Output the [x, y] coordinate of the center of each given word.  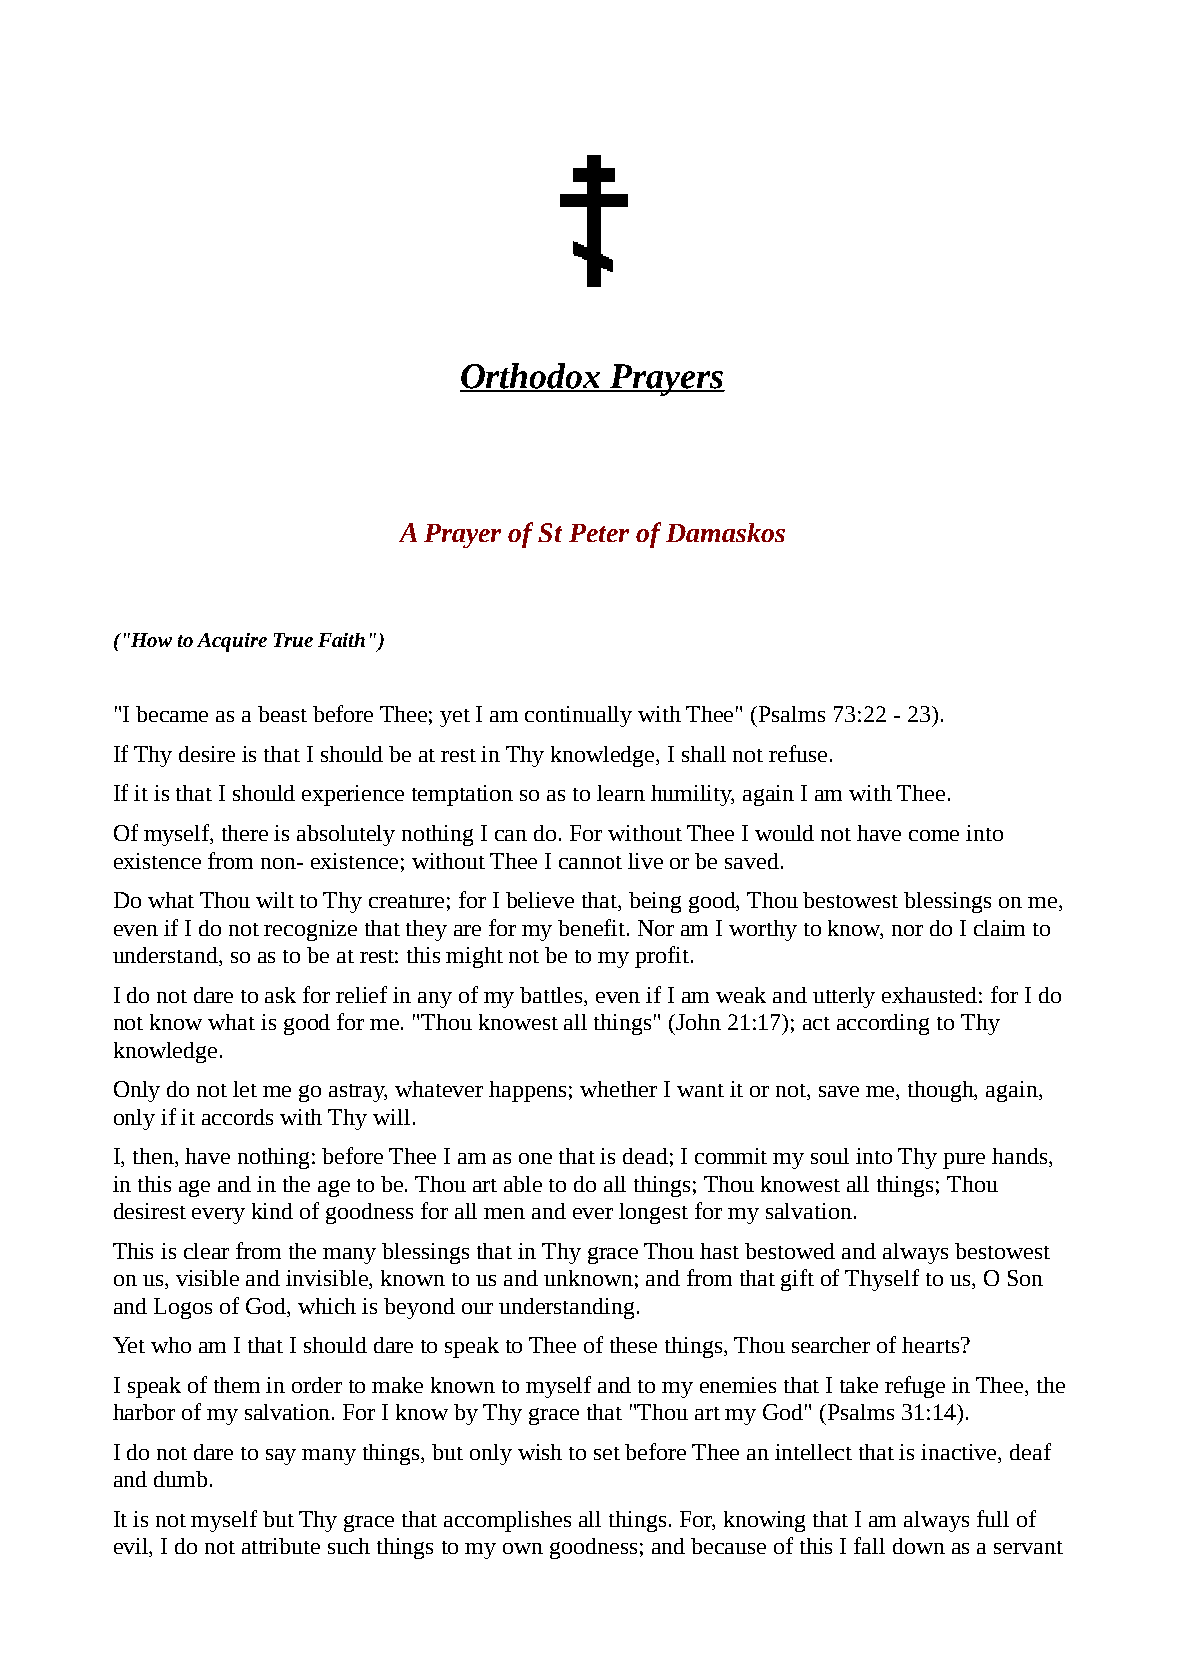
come [934, 835]
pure [964, 1161]
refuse [798, 753]
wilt [275, 900]
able [523, 1184]
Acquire [232, 642]
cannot [590, 862]
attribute [281, 1546]
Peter [599, 533]
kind [272, 1211]
